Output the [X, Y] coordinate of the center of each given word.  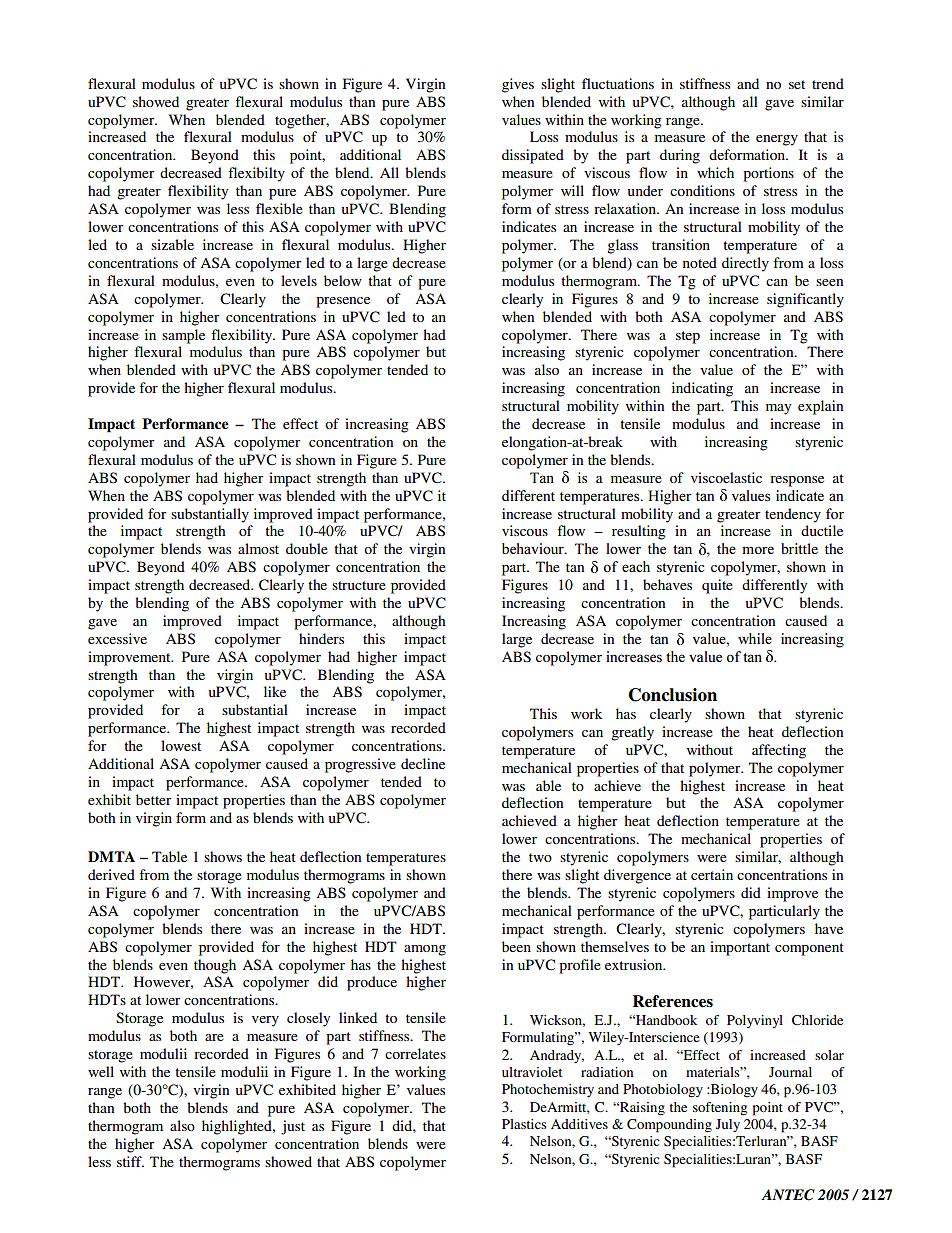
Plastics [524, 1124]
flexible [279, 208]
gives [518, 85]
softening [720, 1109]
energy [777, 140]
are [214, 1037]
